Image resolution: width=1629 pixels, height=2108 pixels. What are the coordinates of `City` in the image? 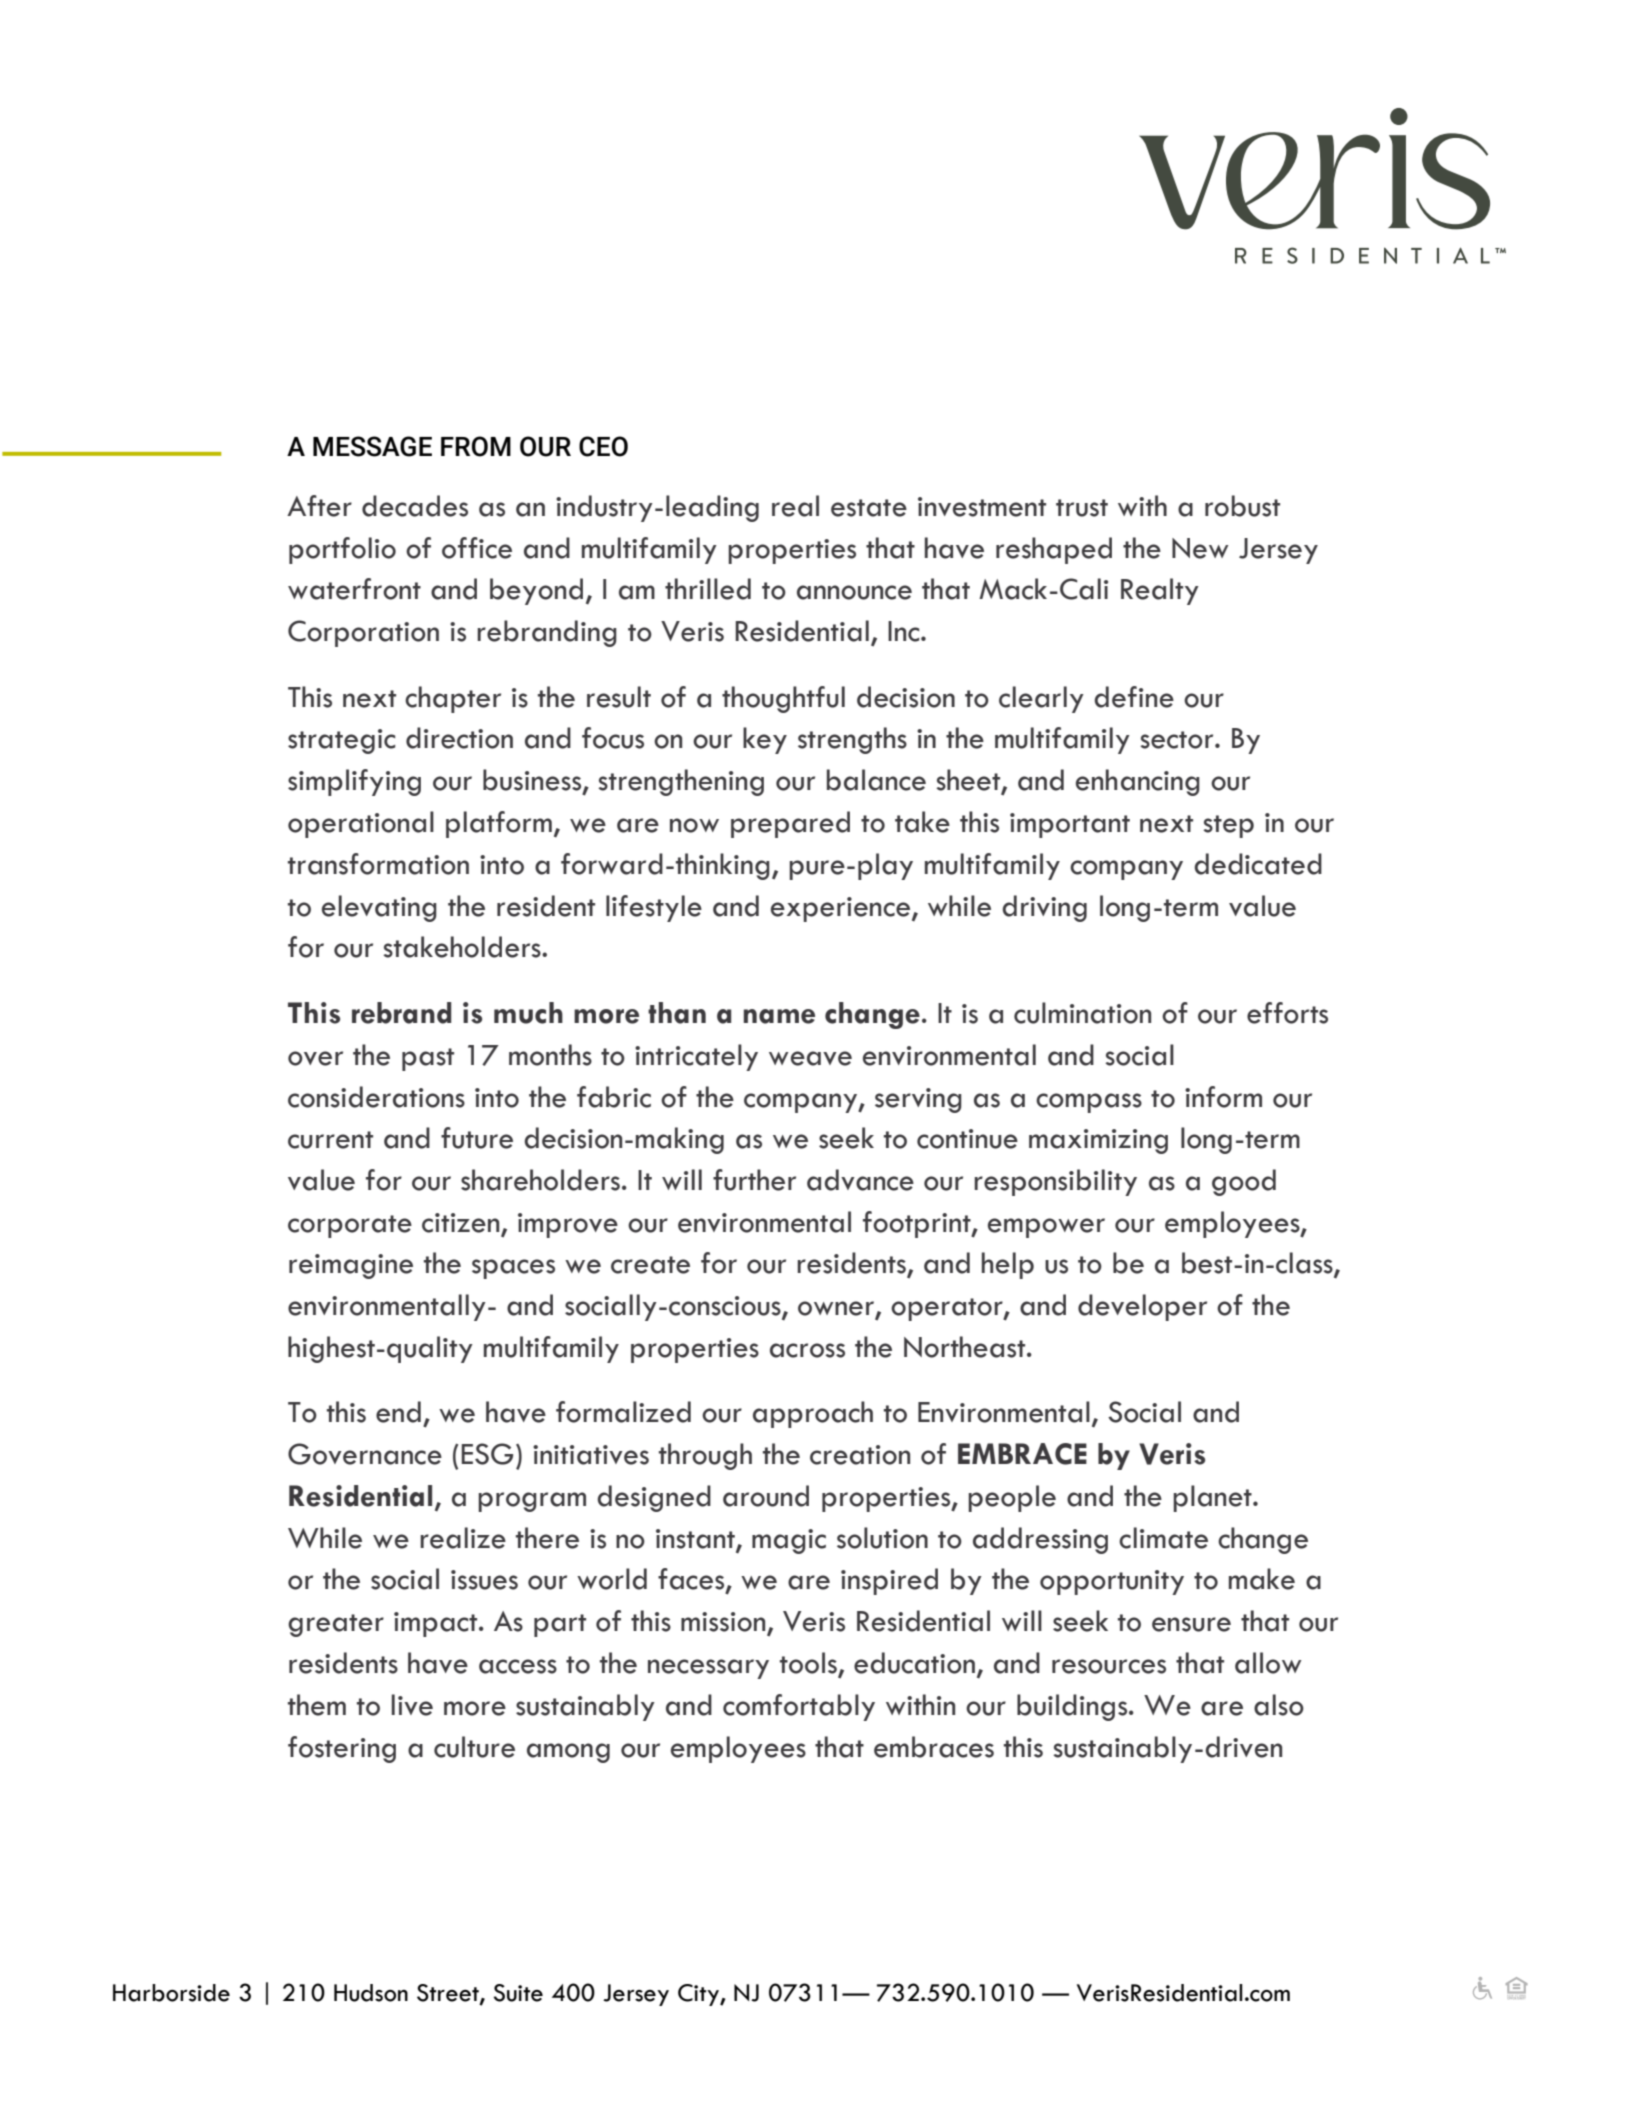 It's located at (699, 1995).
